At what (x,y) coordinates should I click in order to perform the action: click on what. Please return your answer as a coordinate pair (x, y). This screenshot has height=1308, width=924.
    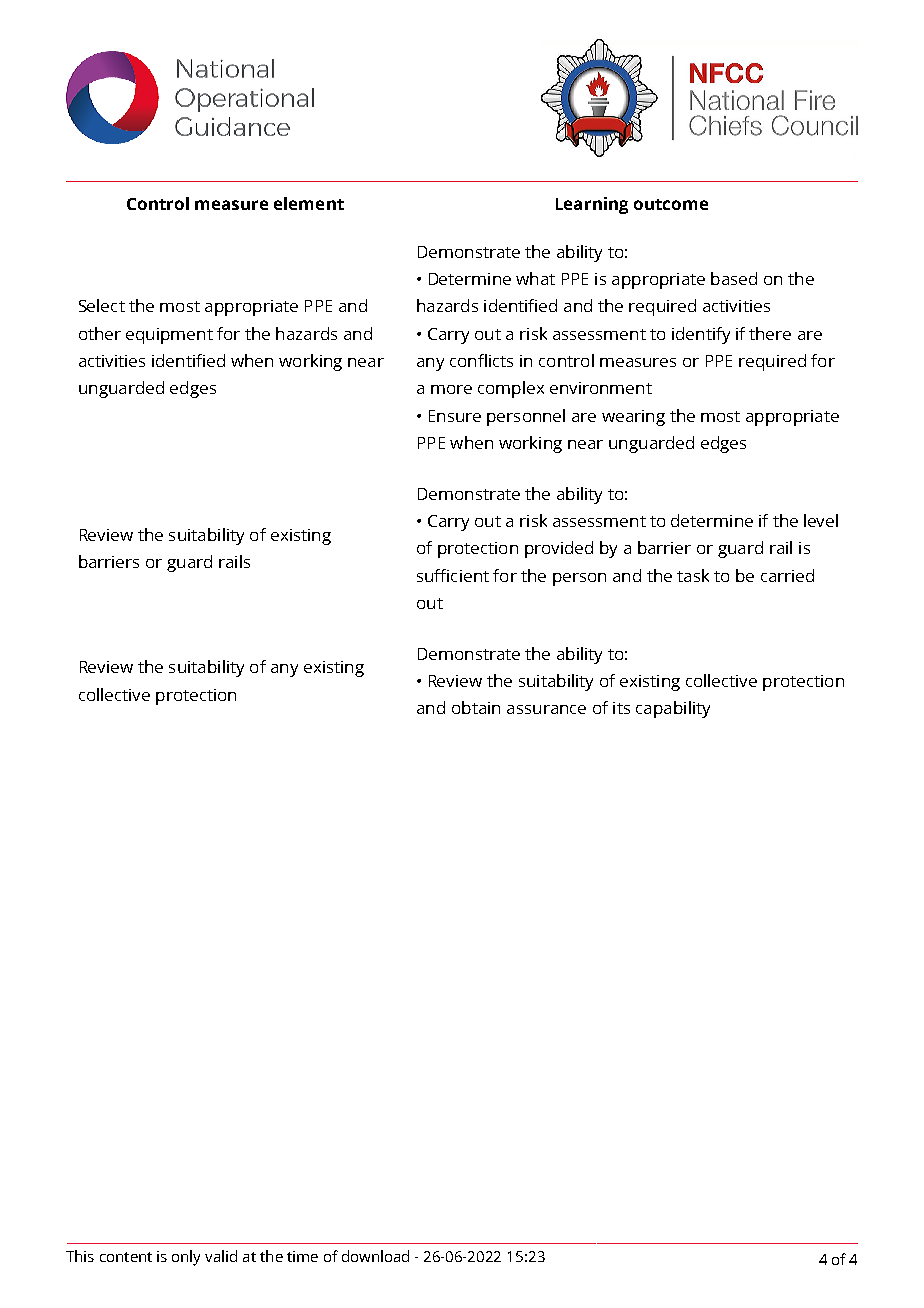
    Looking at the image, I should click on (535, 278).
